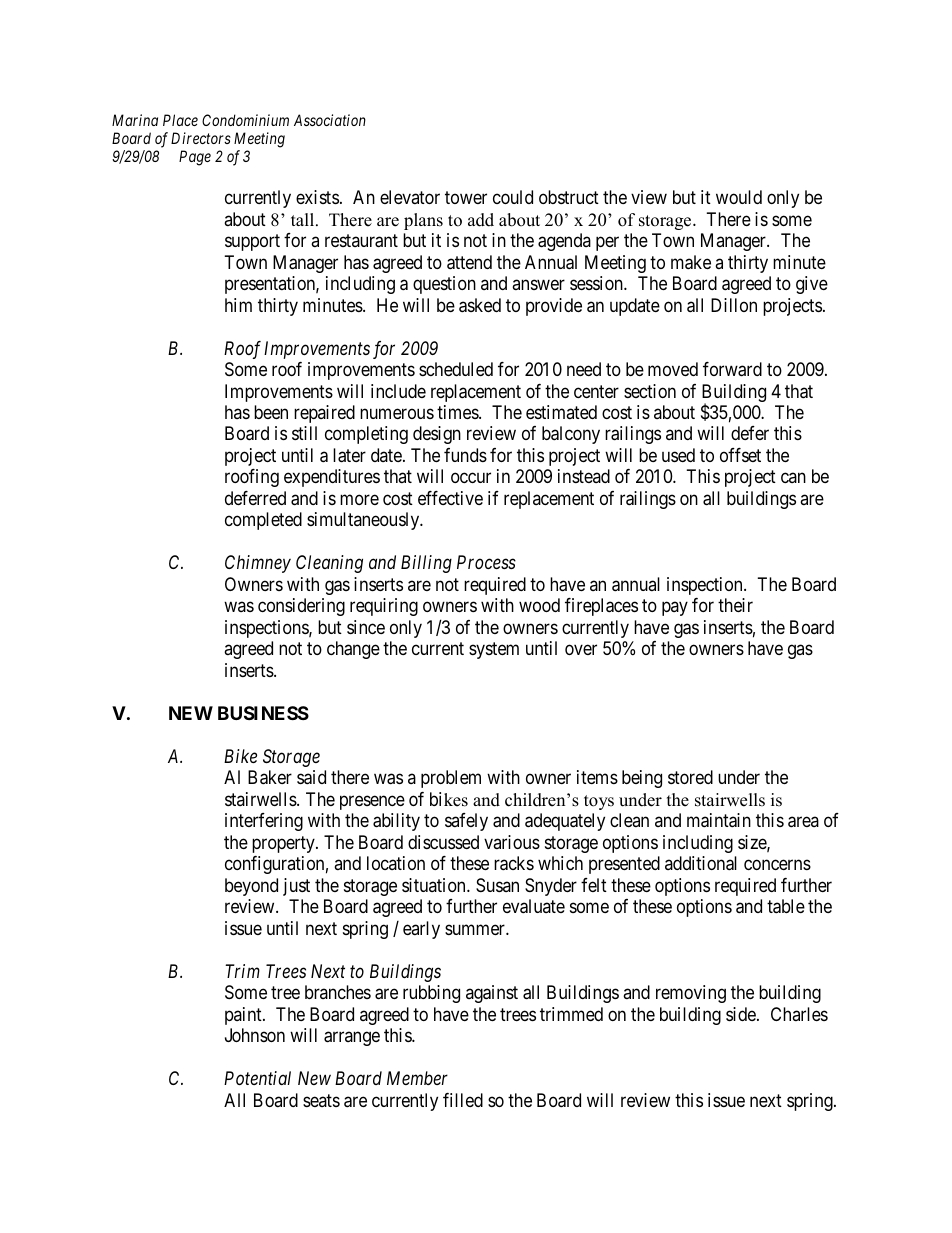  I want to click on maintain, so click(719, 820).
